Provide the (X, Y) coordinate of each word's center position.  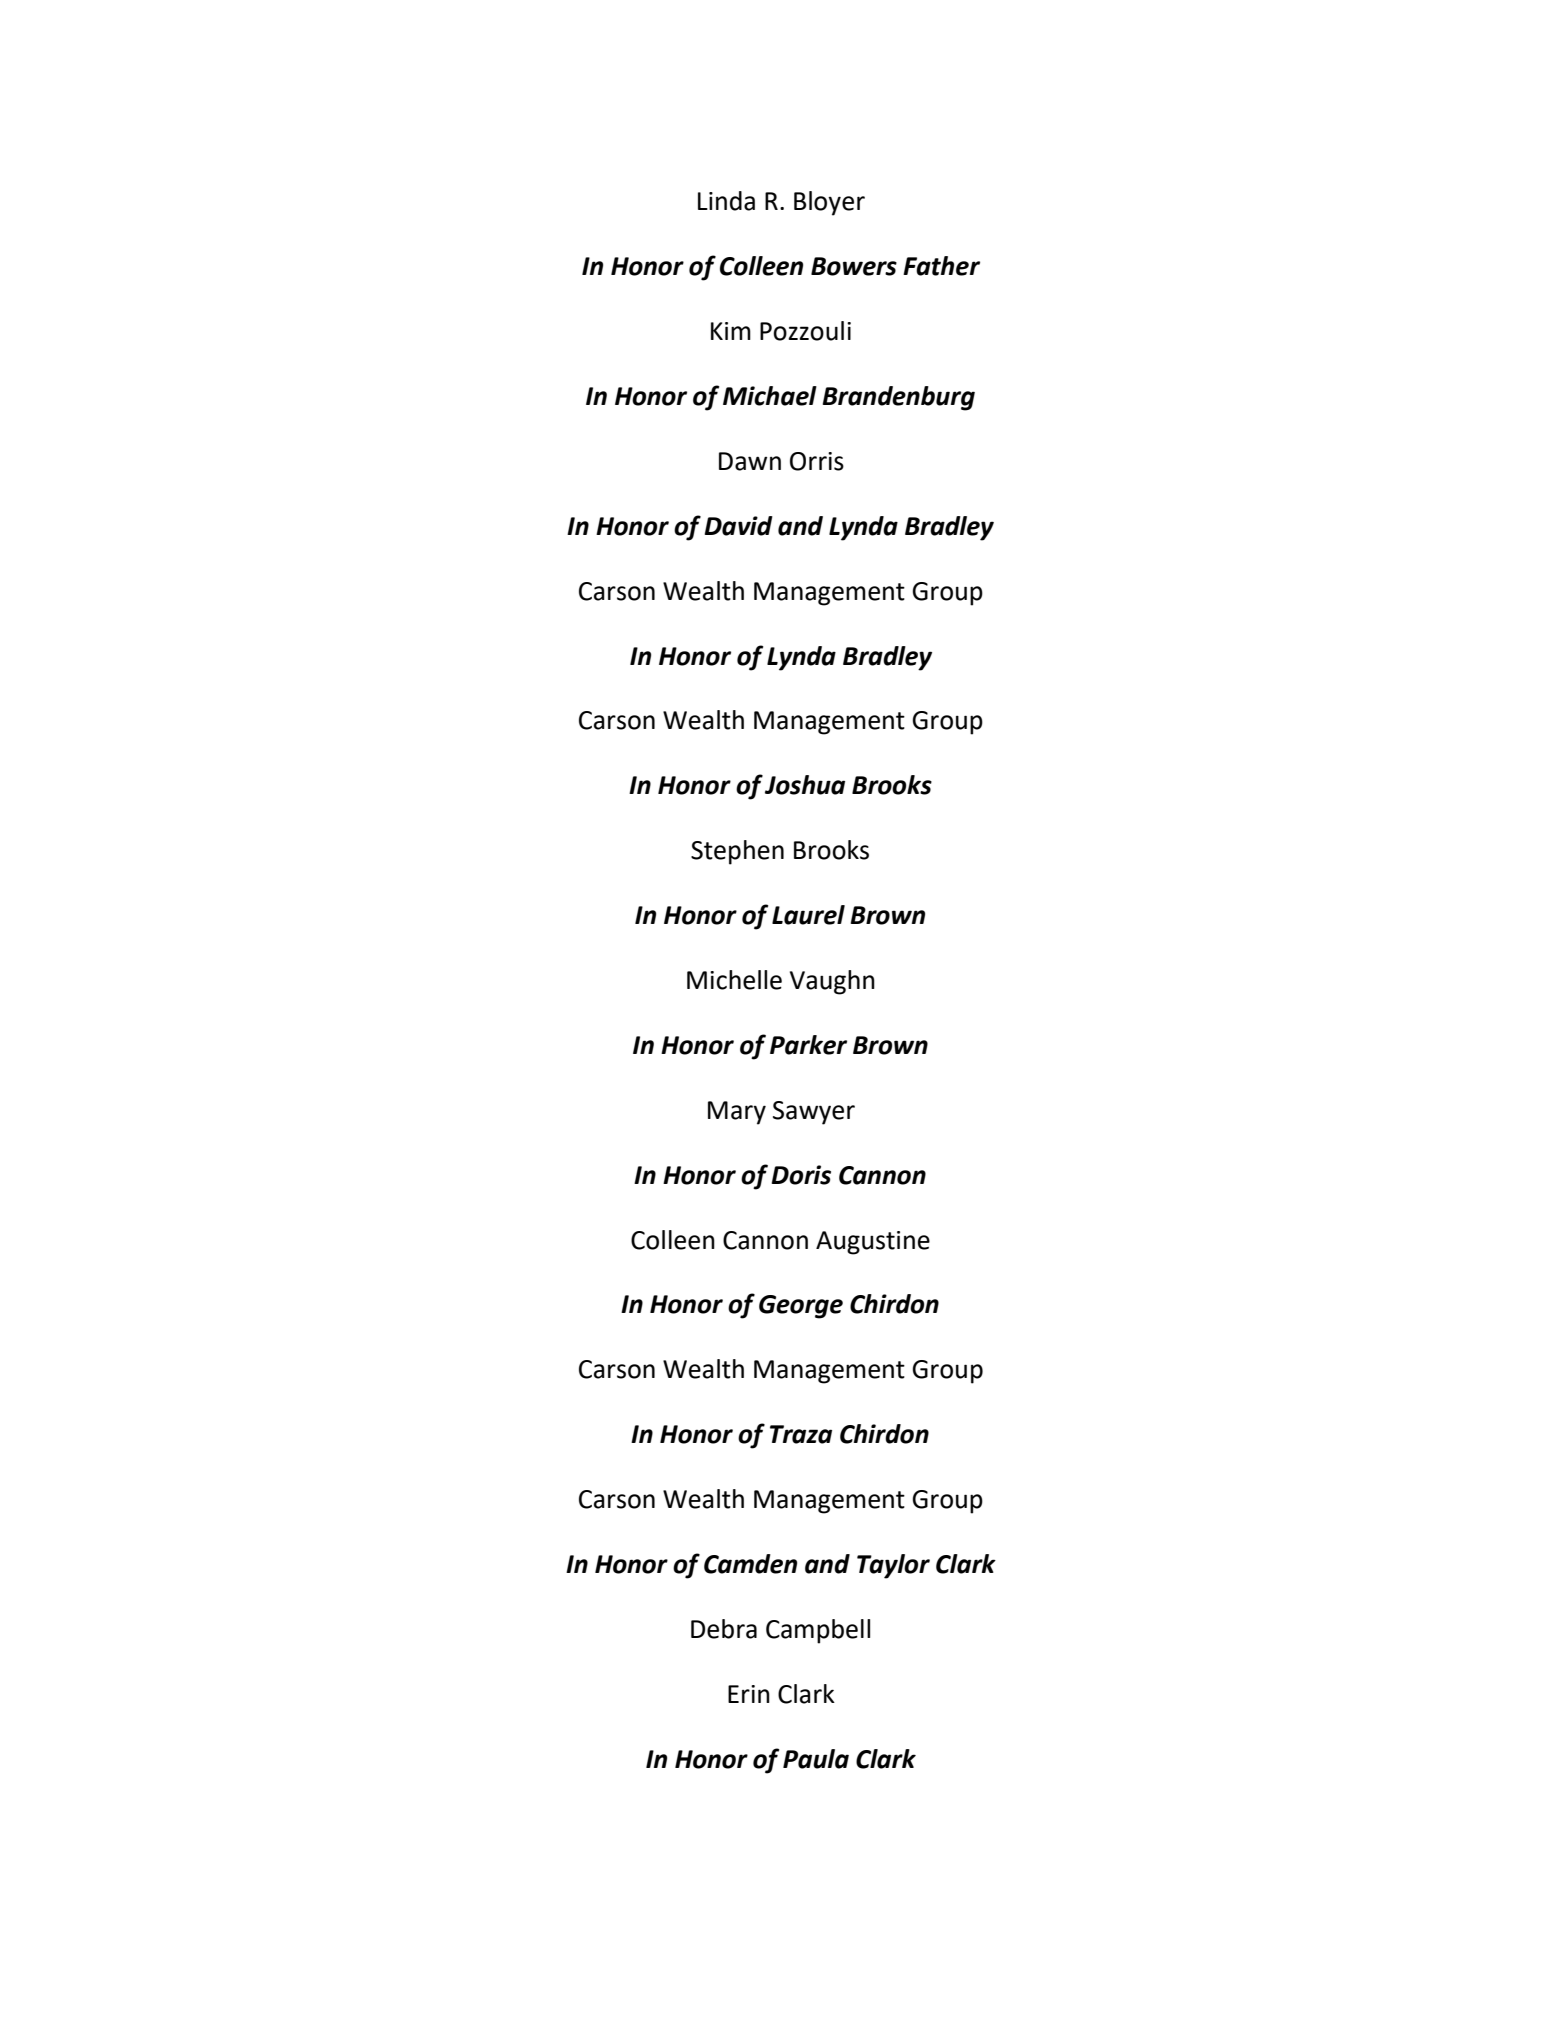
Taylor (893, 1566)
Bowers (854, 266)
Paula (816, 1759)
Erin (749, 1694)
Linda (726, 201)
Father (941, 266)
